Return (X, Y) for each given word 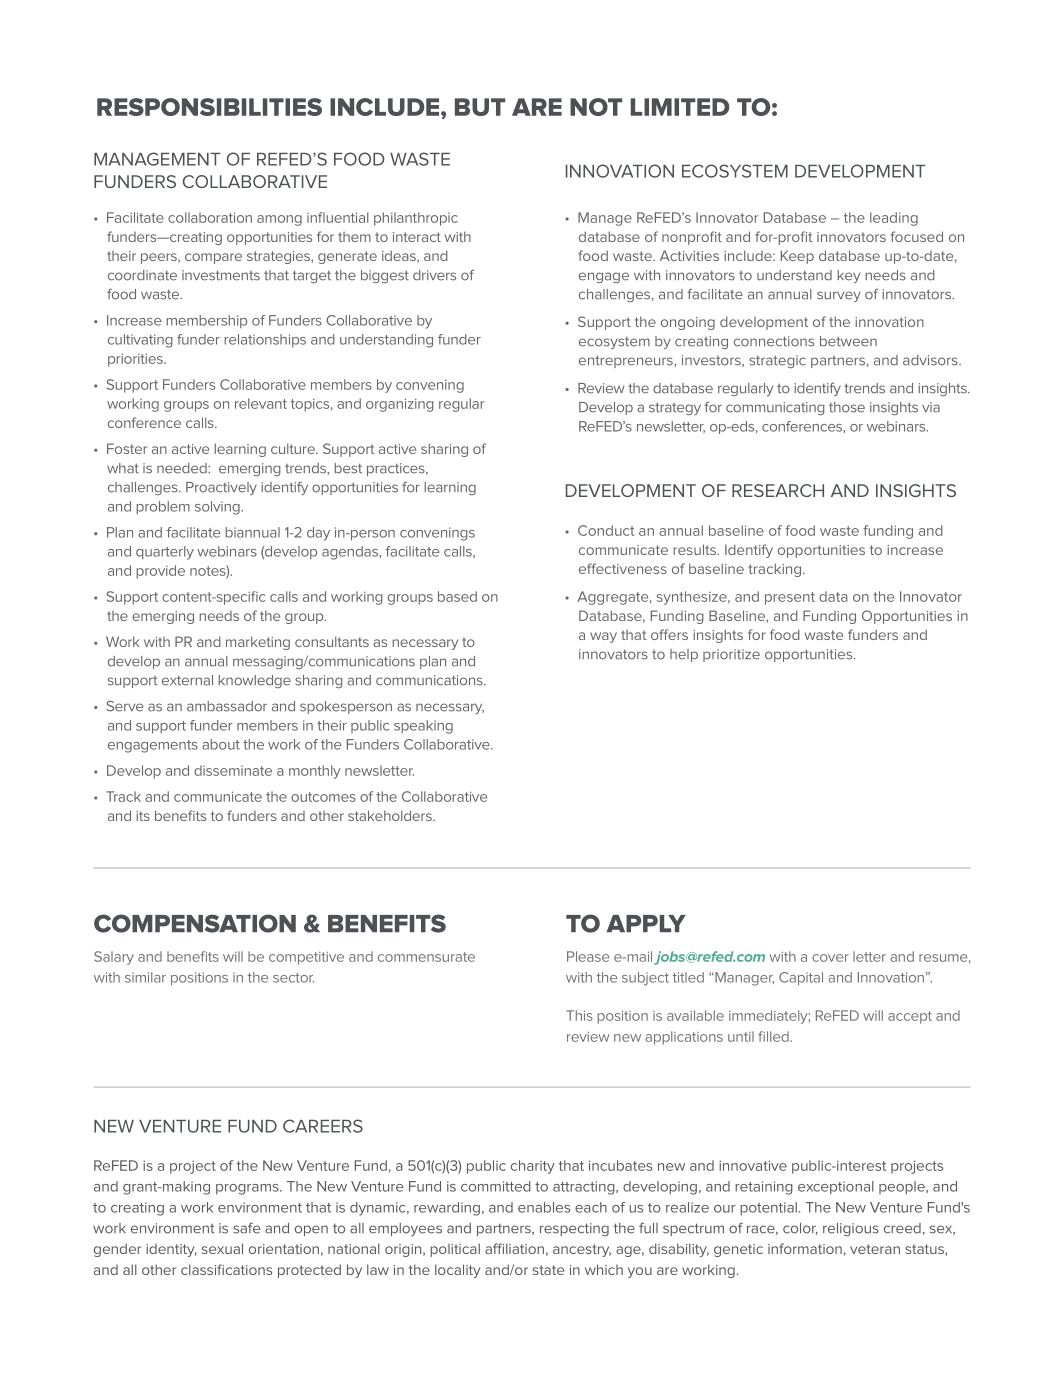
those (847, 407)
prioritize (731, 655)
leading (894, 219)
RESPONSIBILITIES (209, 107)
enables (544, 1207)
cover (830, 958)
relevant (261, 403)
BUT (480, 107)
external (187, 680)
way (603, 637)
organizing (400, 405)
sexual (222, 1248)
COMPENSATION (195, 923)
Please (588, 956)
